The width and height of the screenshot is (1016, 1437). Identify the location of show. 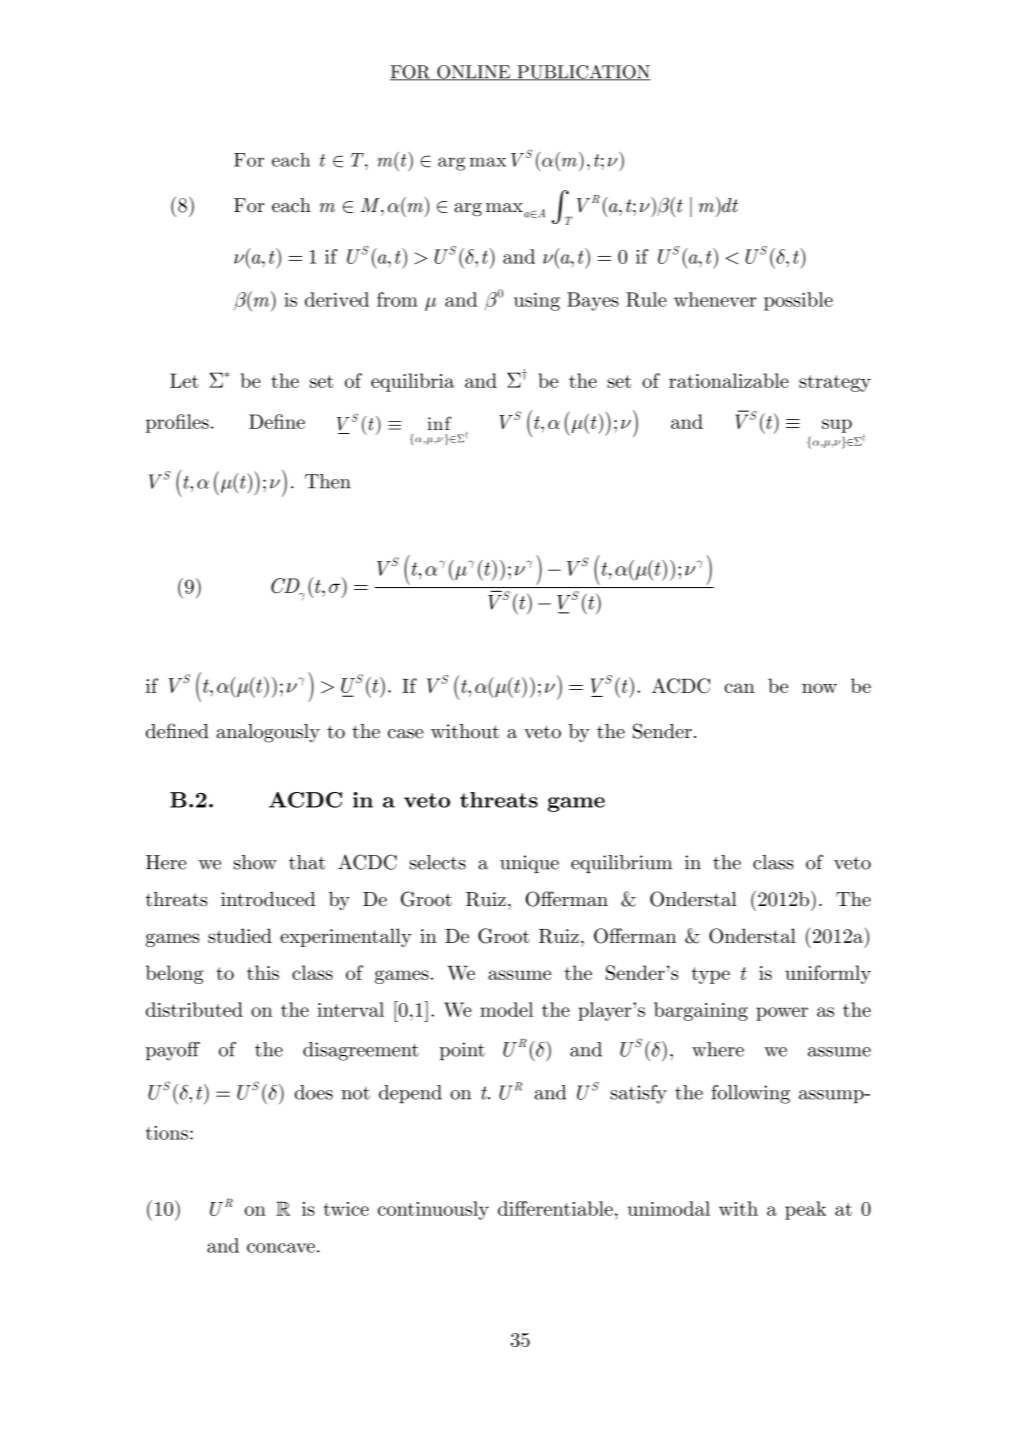
(255, 862).
